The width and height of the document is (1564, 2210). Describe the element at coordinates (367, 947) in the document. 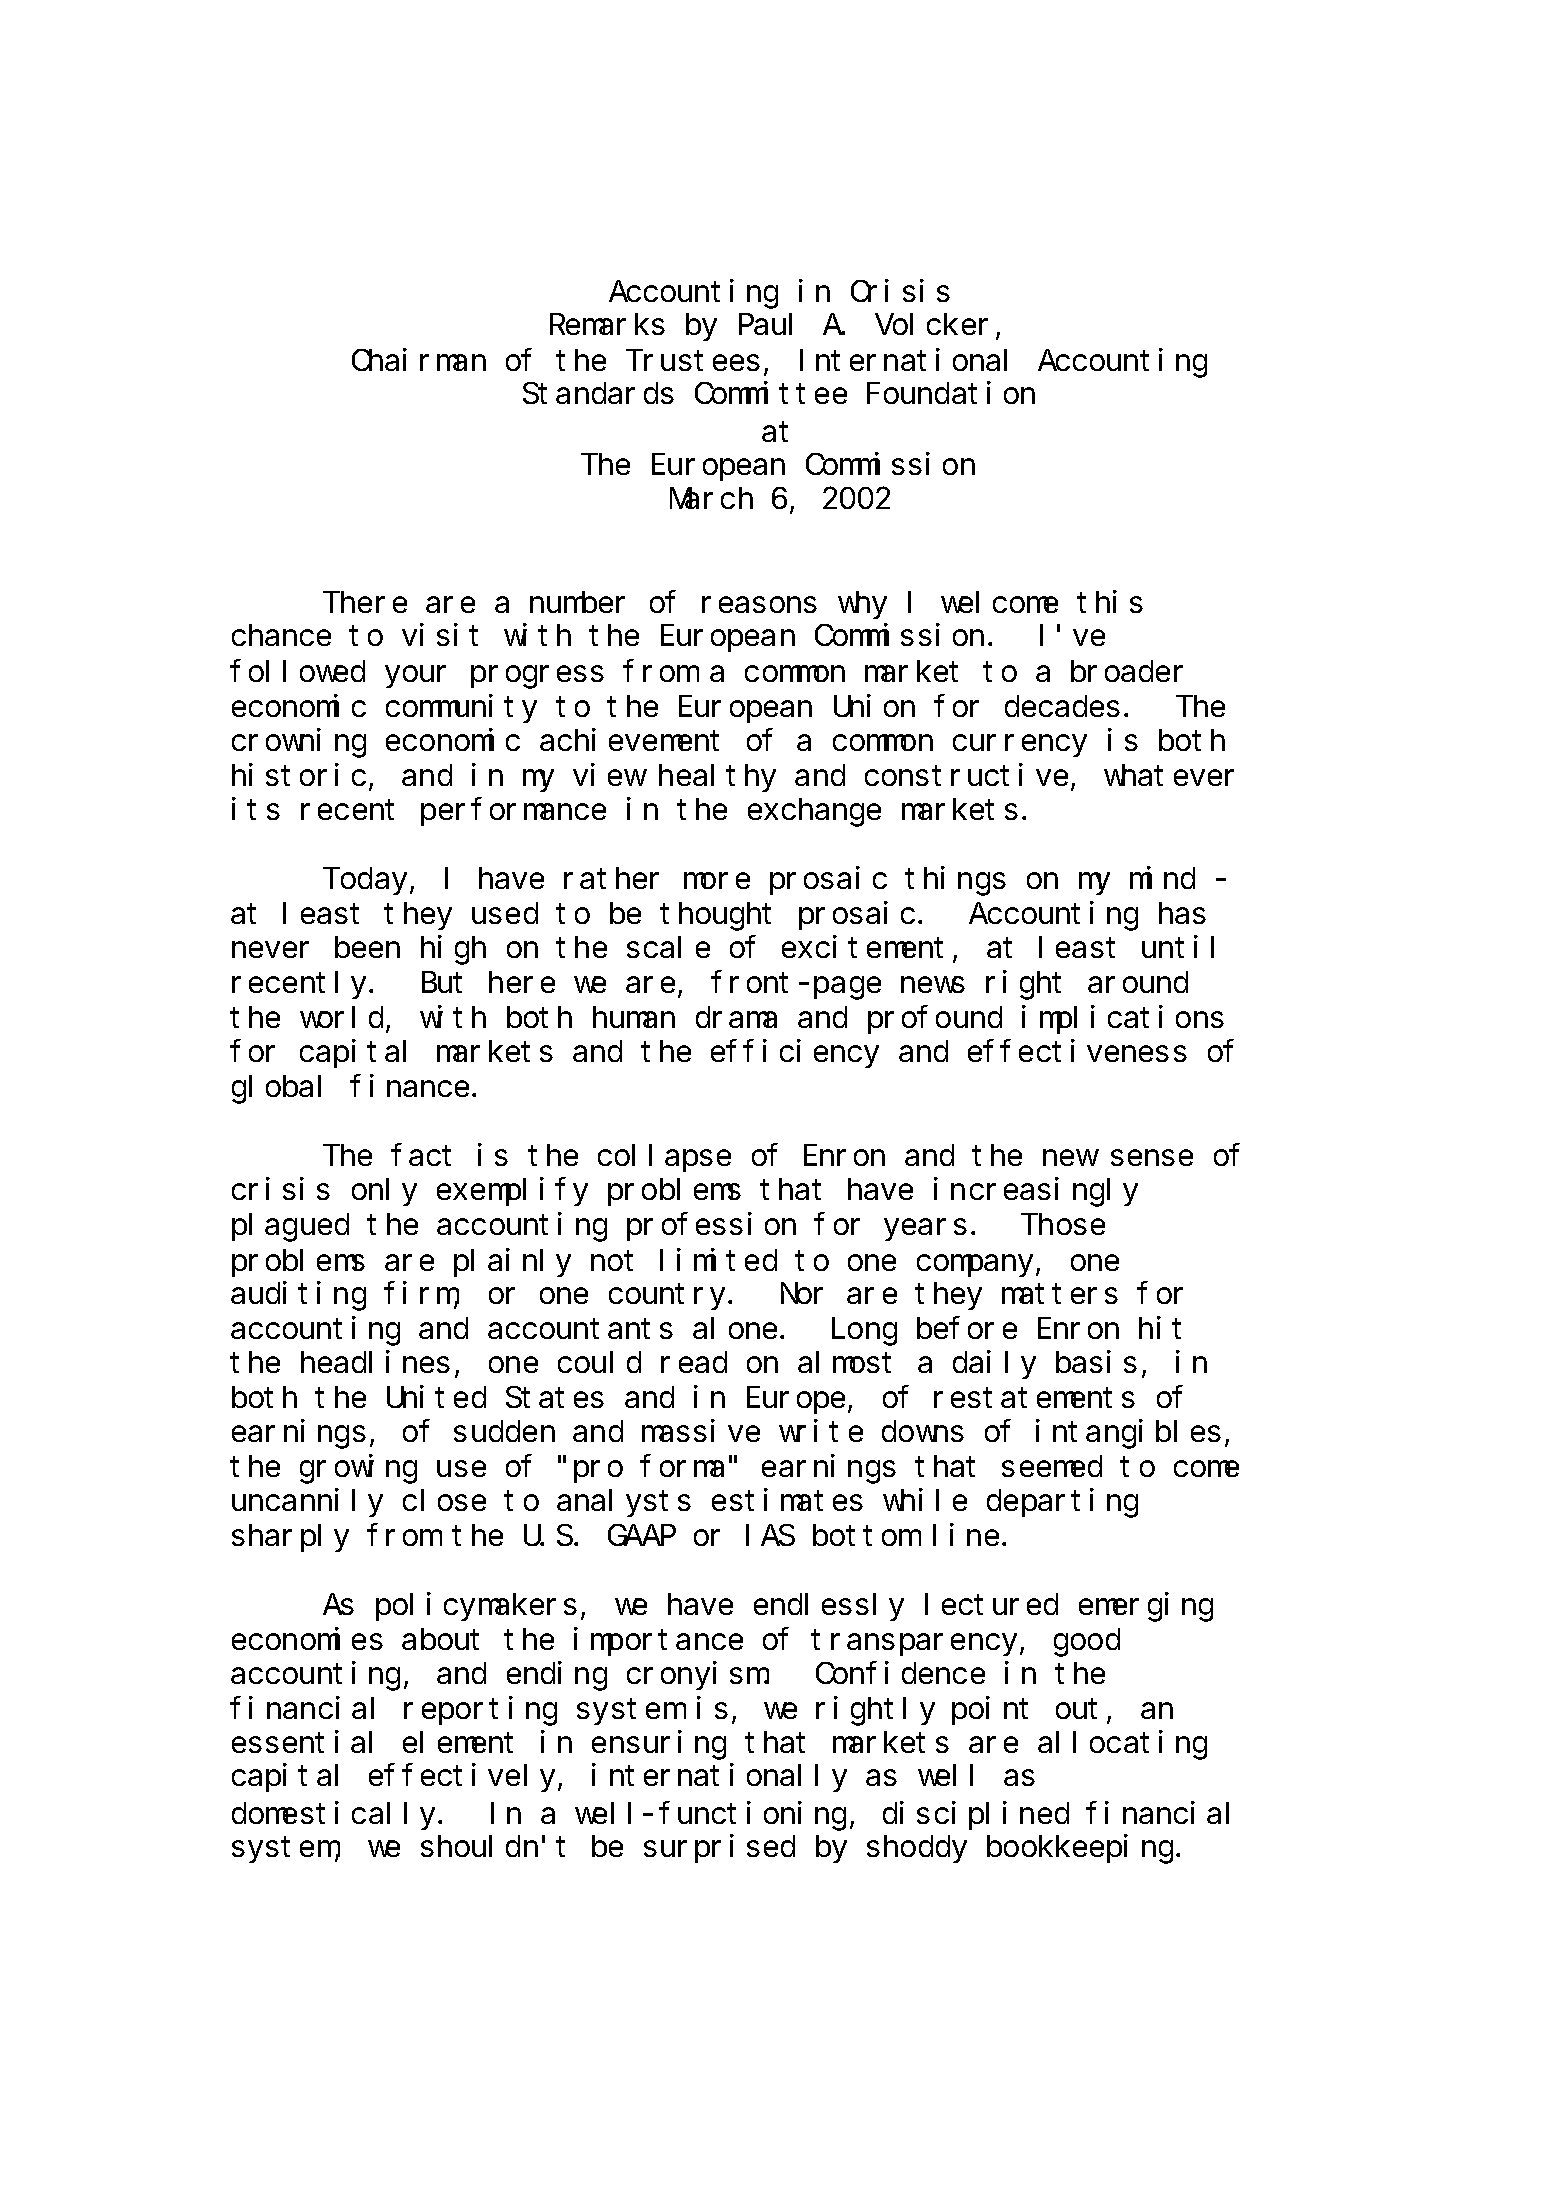

I see `been` at that location.
